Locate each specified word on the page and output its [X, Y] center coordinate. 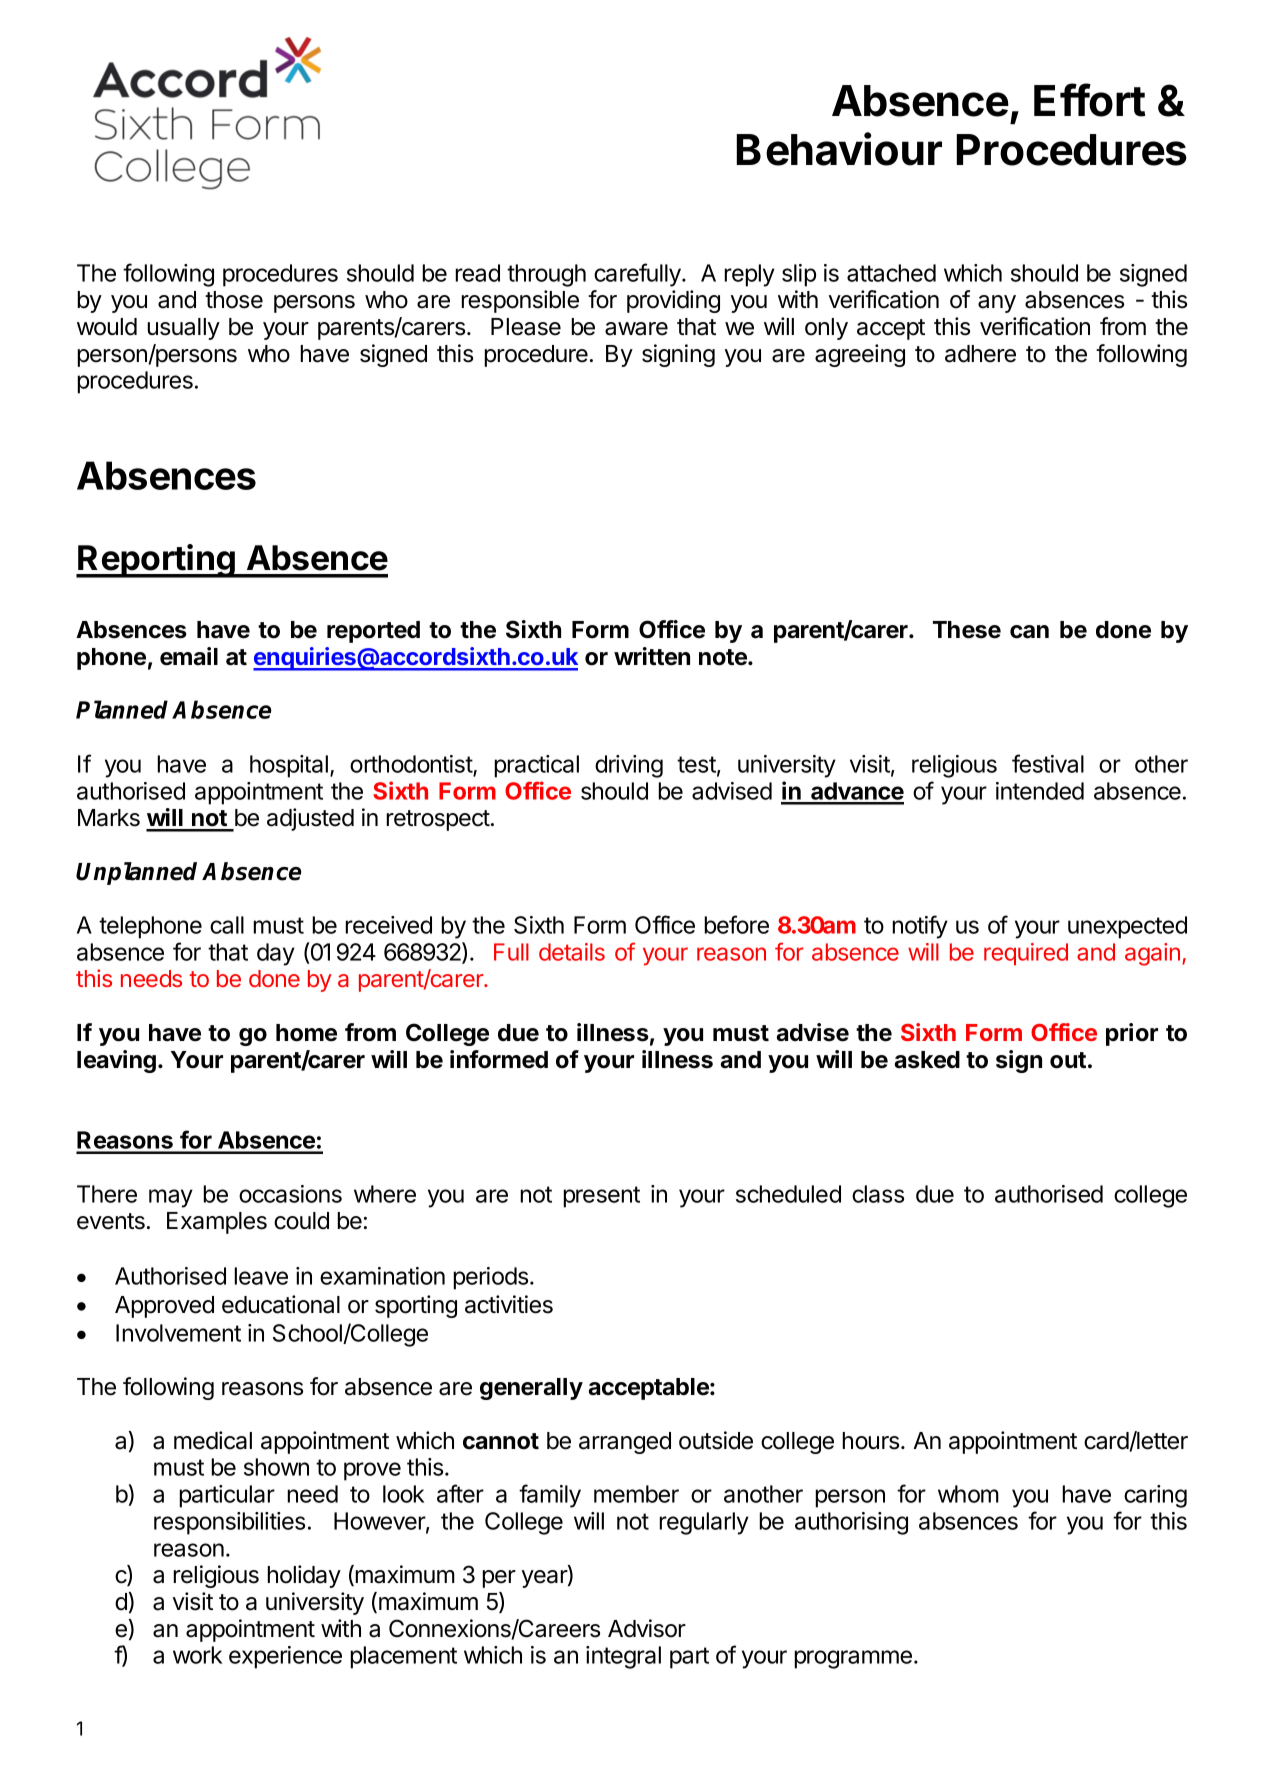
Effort [1090, 100]
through [546, 275]
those [234, 300]
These [967, 630]
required [1026, 954]
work [197, 1655]
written [652, 656]
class [878, 1194]
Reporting [157, 561]
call [227, 925]
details [572, 952]
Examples [217, 1223]
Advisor [647, 1628]
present [601, 1197]
